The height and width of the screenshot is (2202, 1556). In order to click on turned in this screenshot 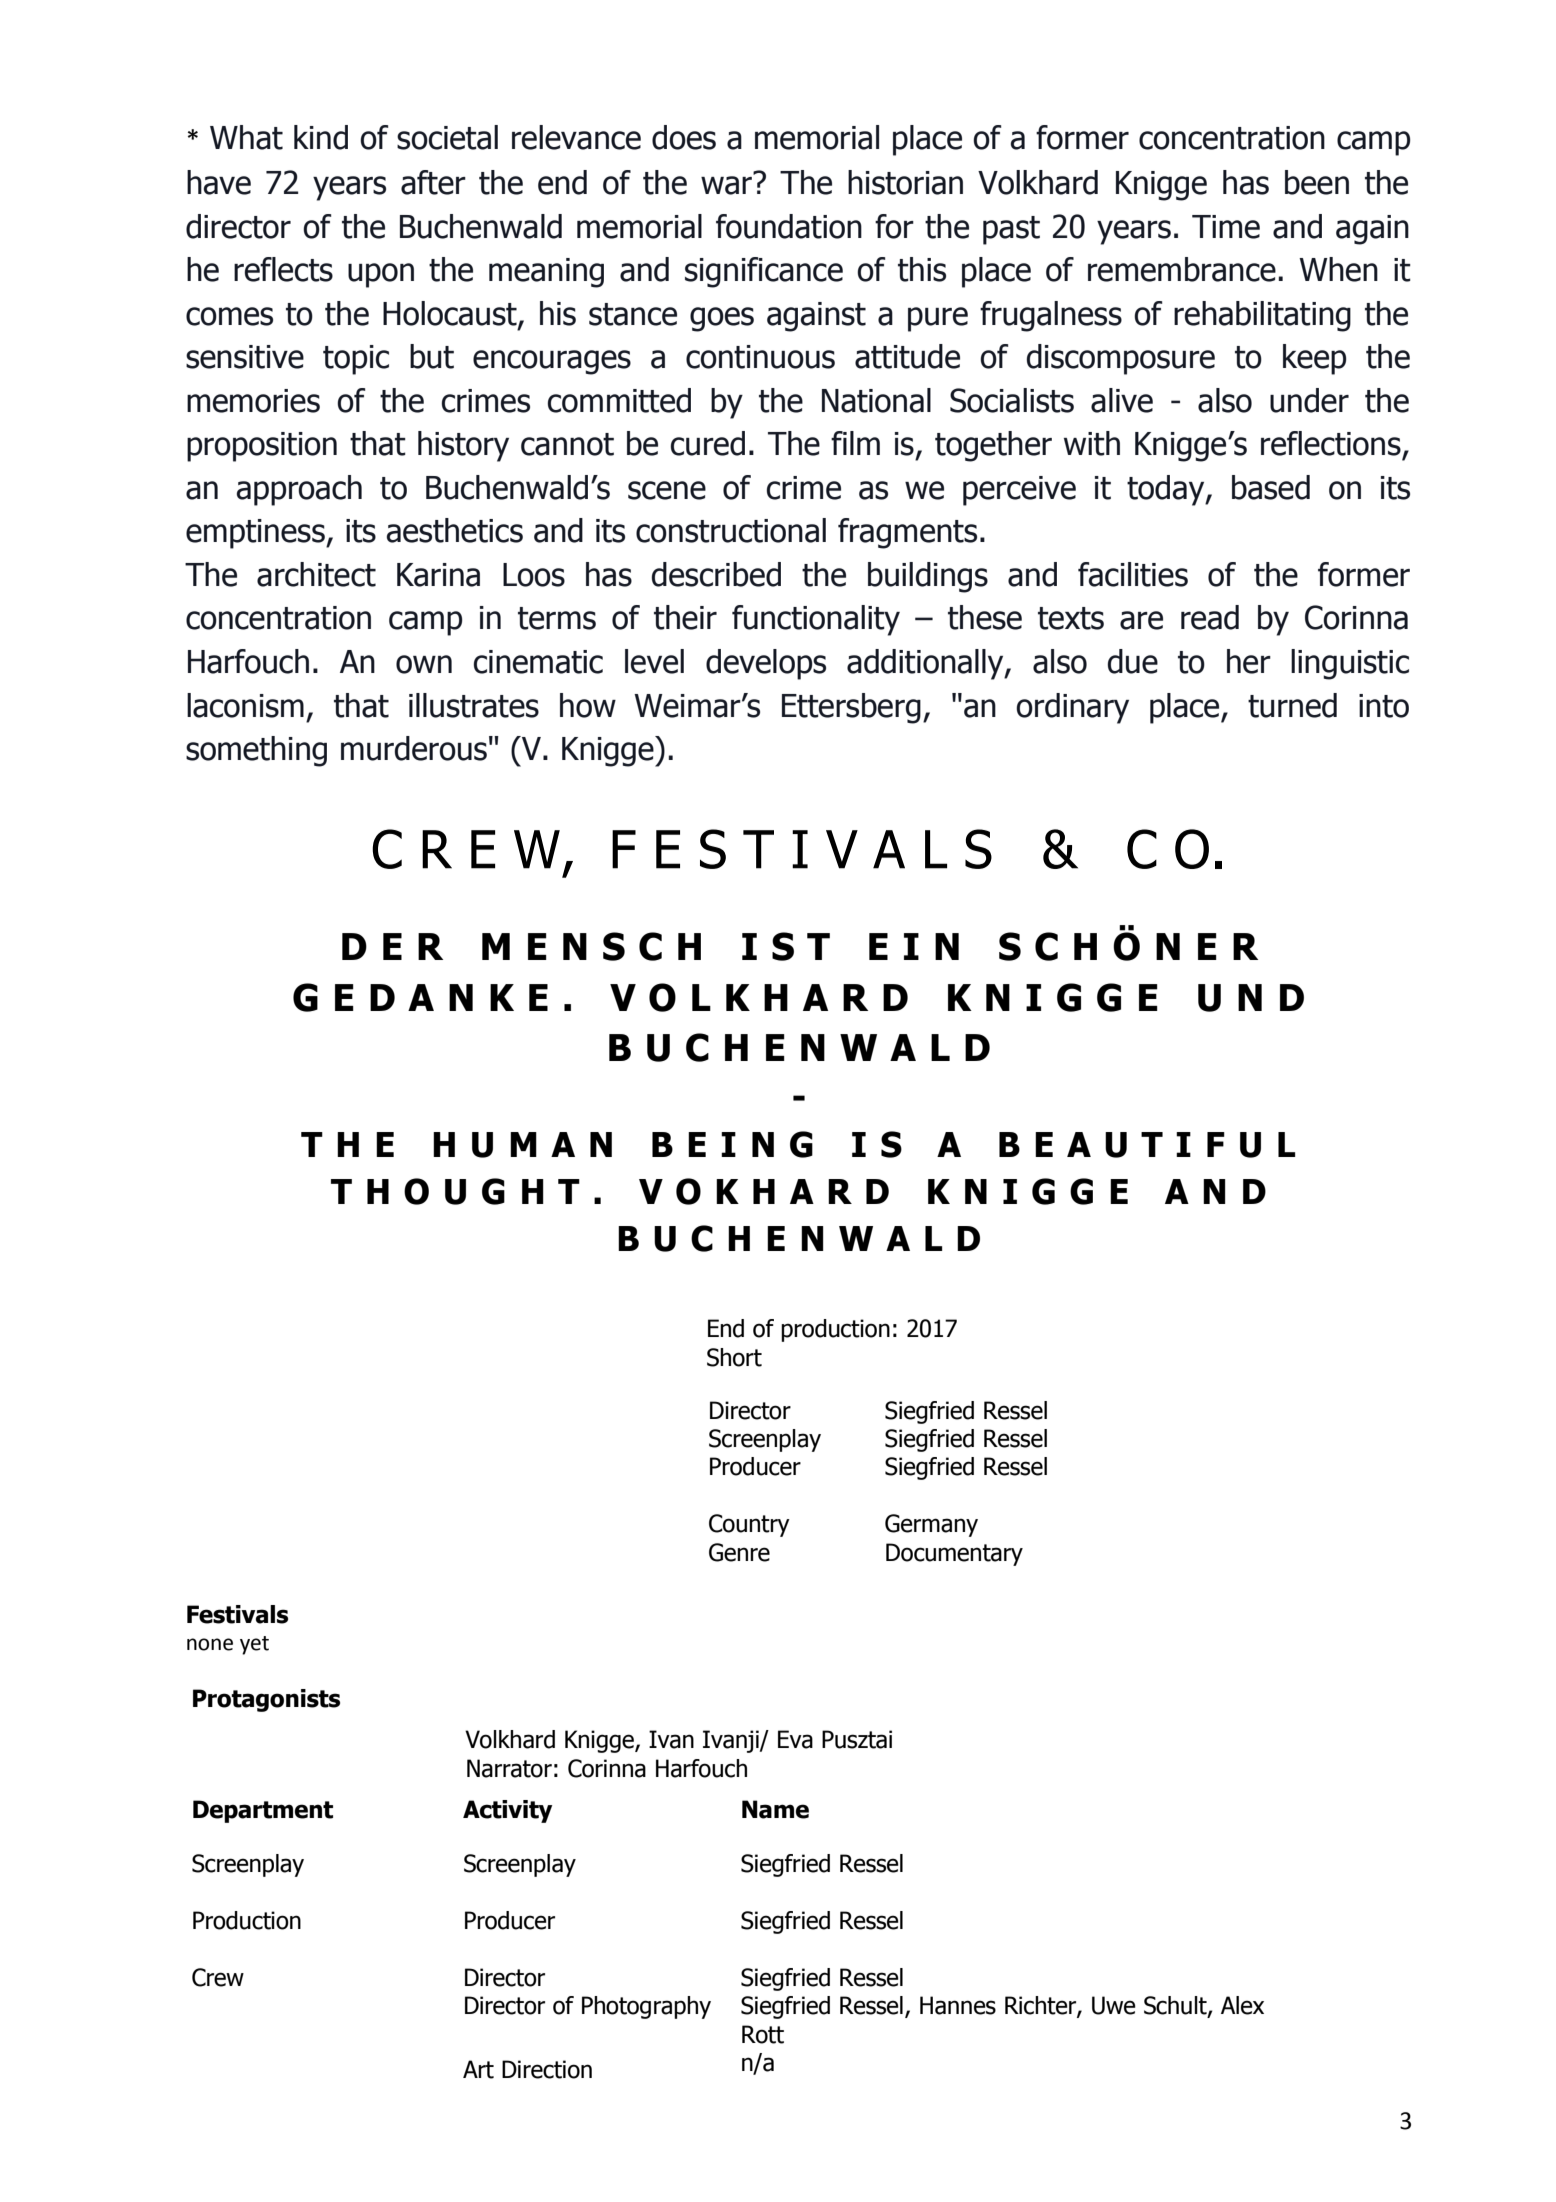, I will do `click(1292, 705)`.
